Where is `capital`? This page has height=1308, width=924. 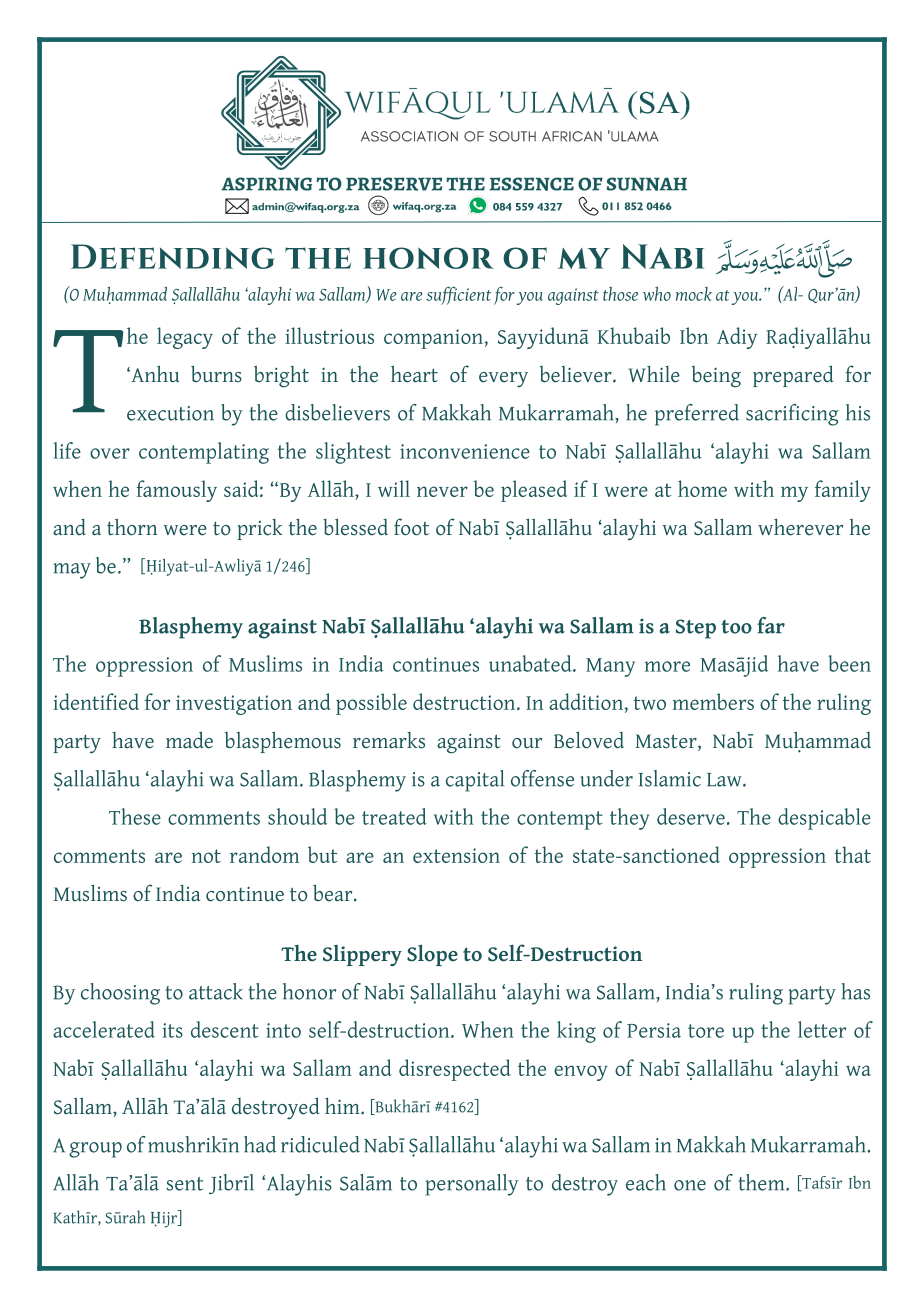 capital is located at coordinates (475, 781).
